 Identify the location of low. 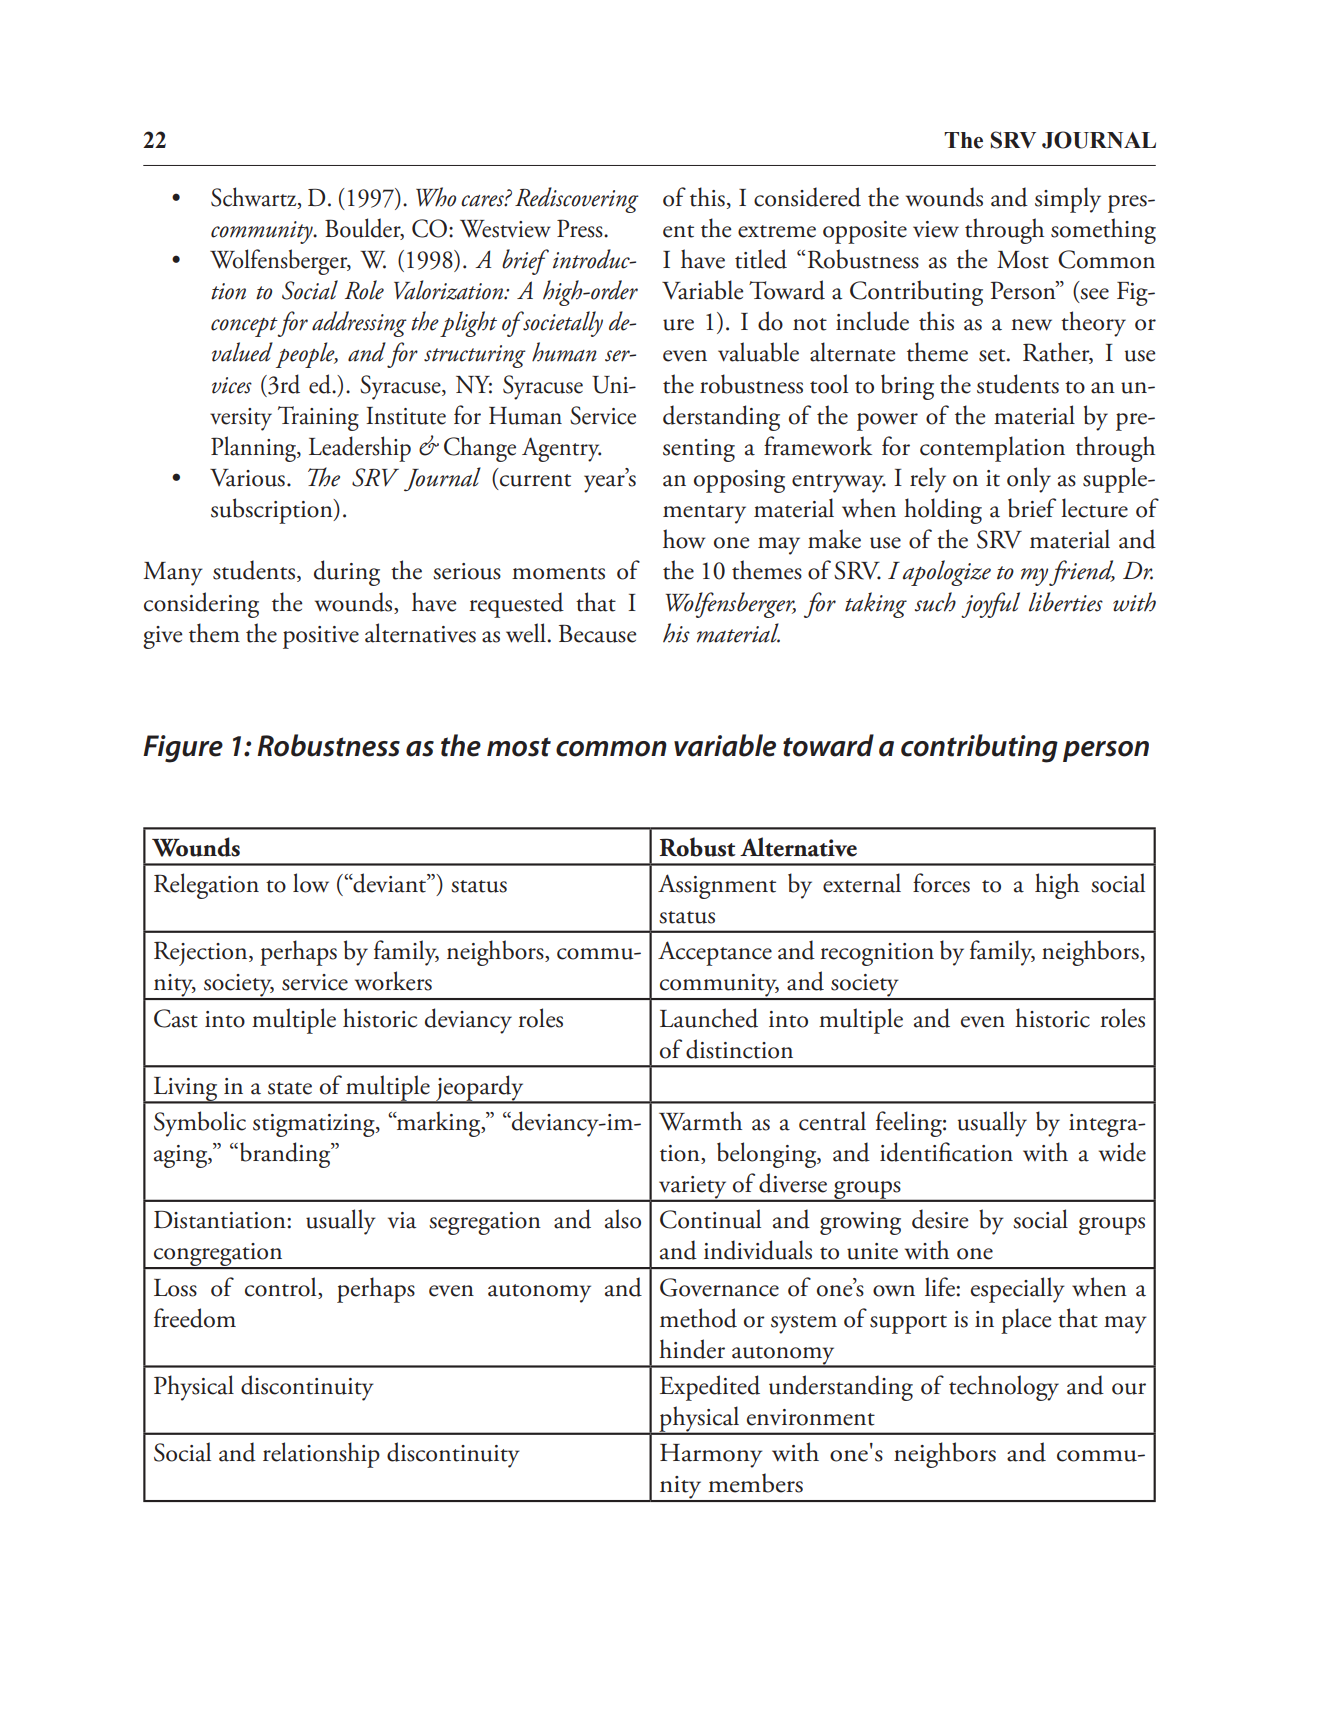
(311, 883).
